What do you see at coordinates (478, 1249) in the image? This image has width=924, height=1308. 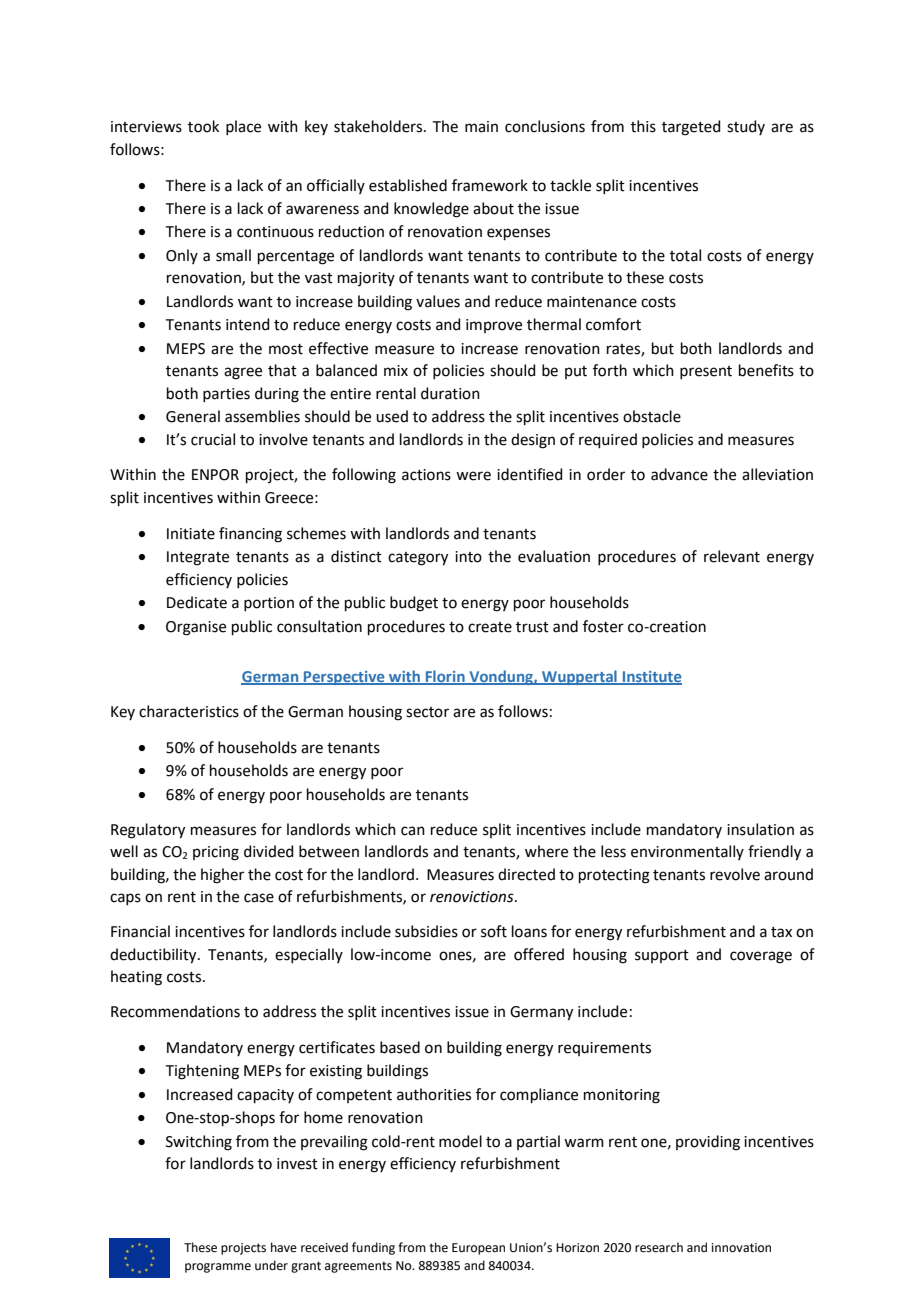 I see `European` at bounding box center [478, 1249].
